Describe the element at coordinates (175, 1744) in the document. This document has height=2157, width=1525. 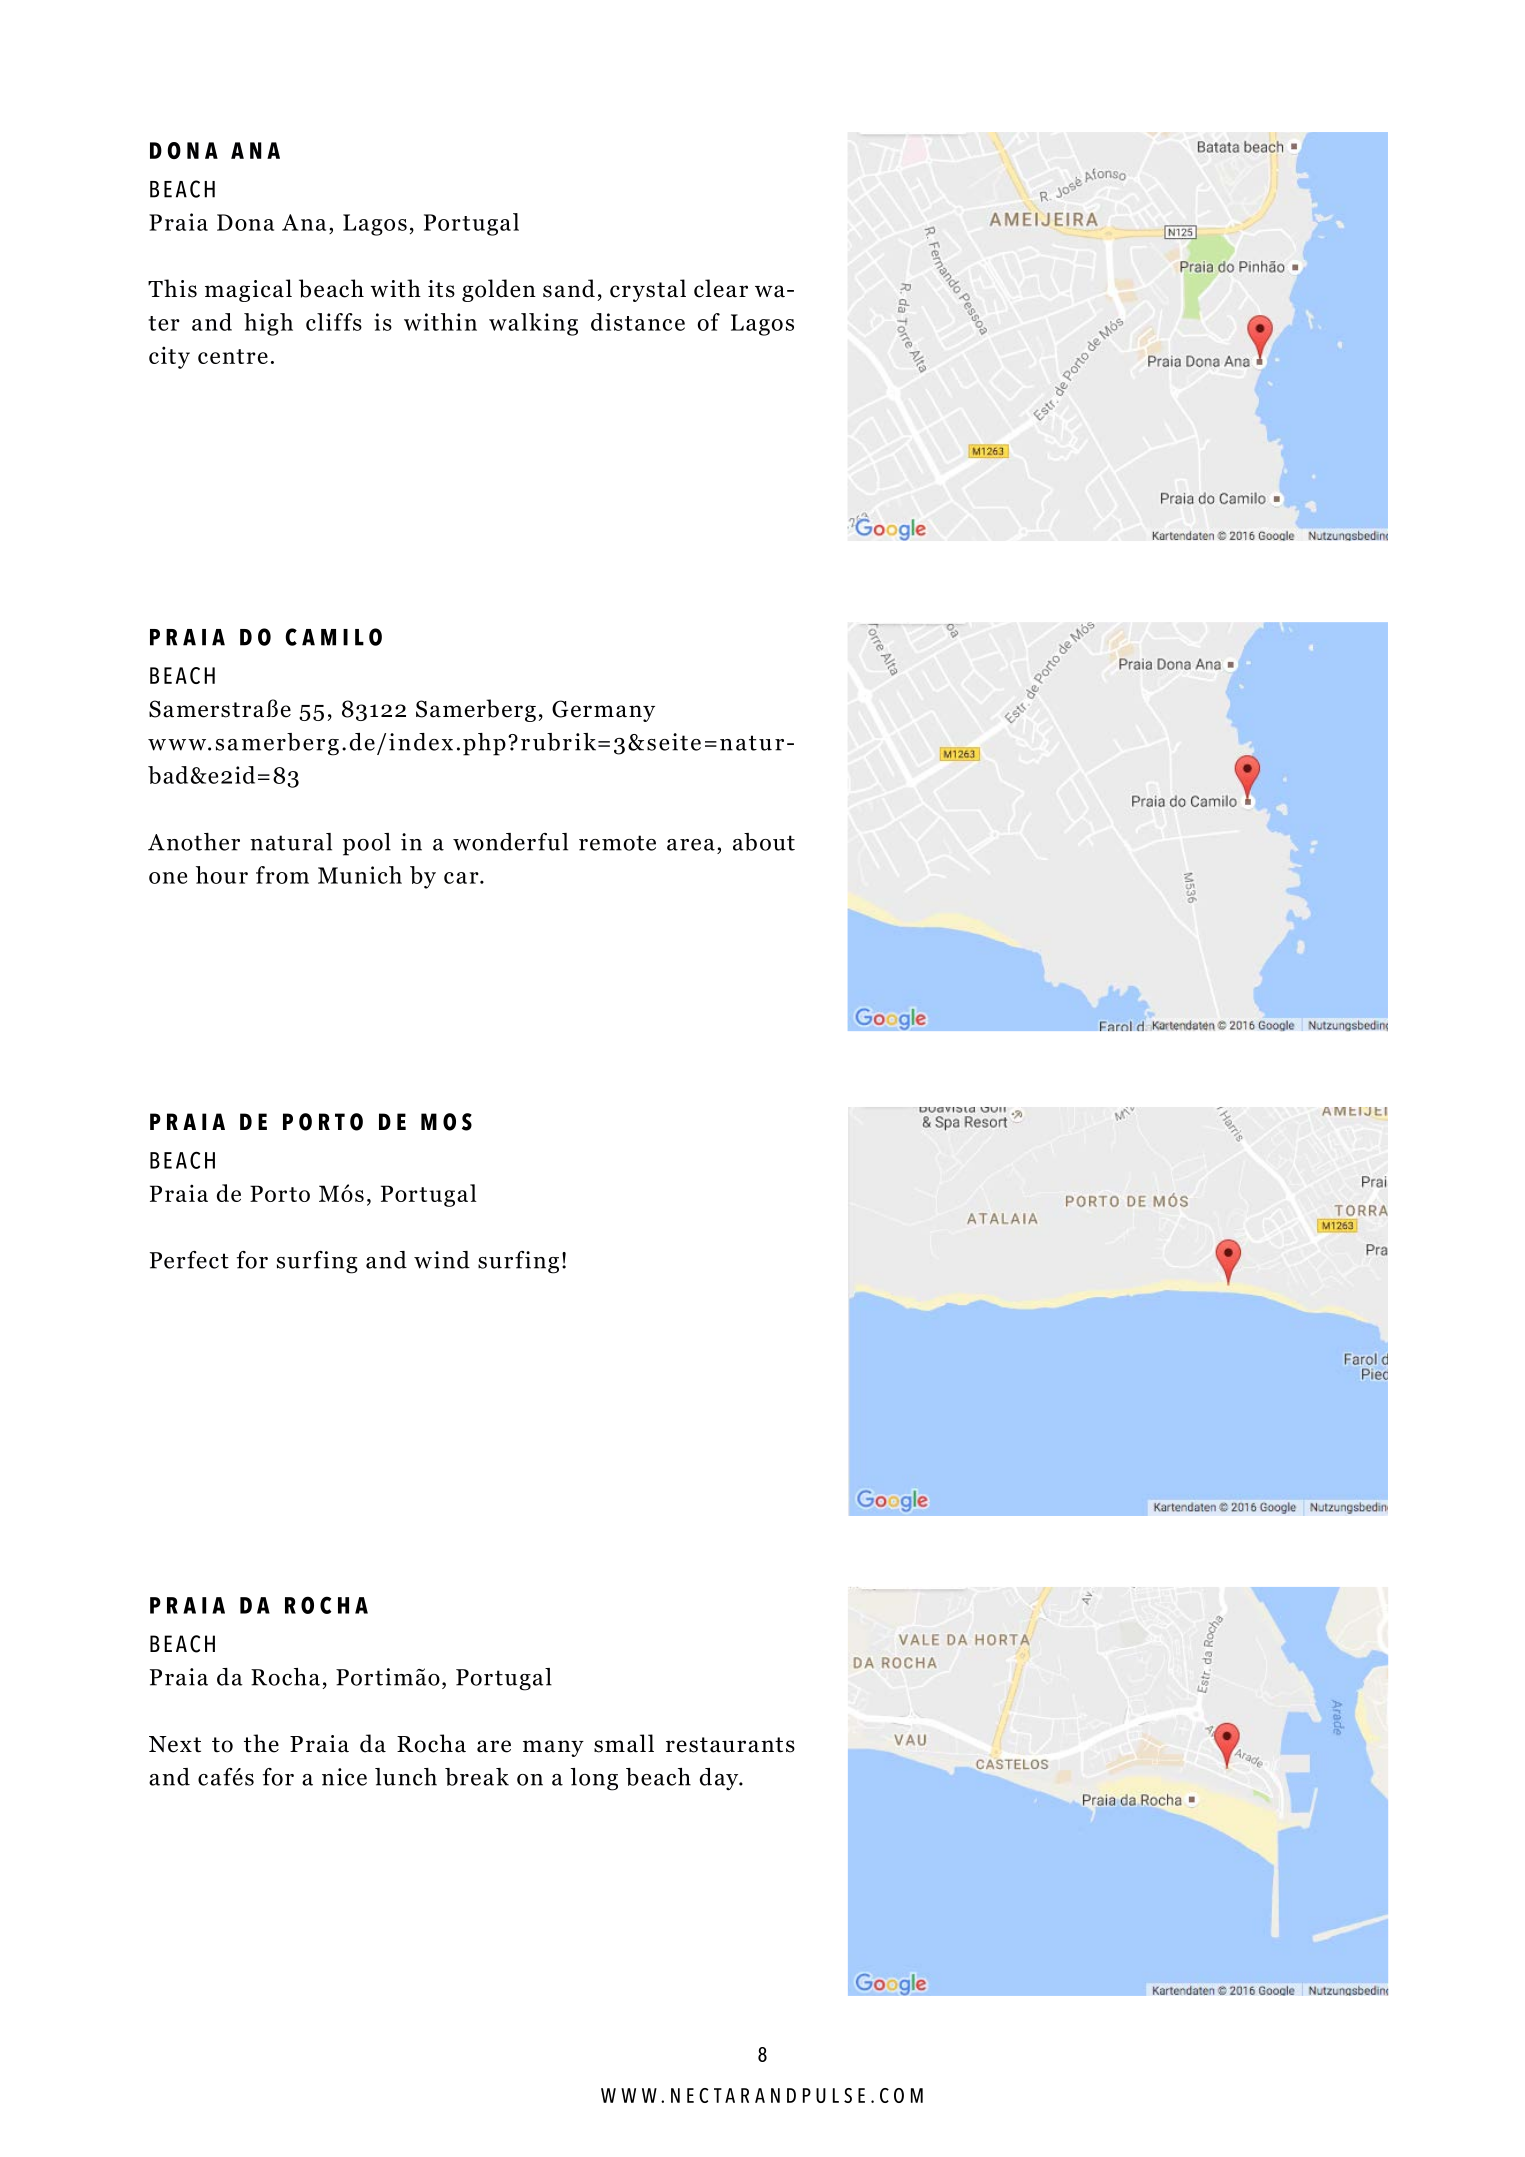
I see `Next` at that location.
